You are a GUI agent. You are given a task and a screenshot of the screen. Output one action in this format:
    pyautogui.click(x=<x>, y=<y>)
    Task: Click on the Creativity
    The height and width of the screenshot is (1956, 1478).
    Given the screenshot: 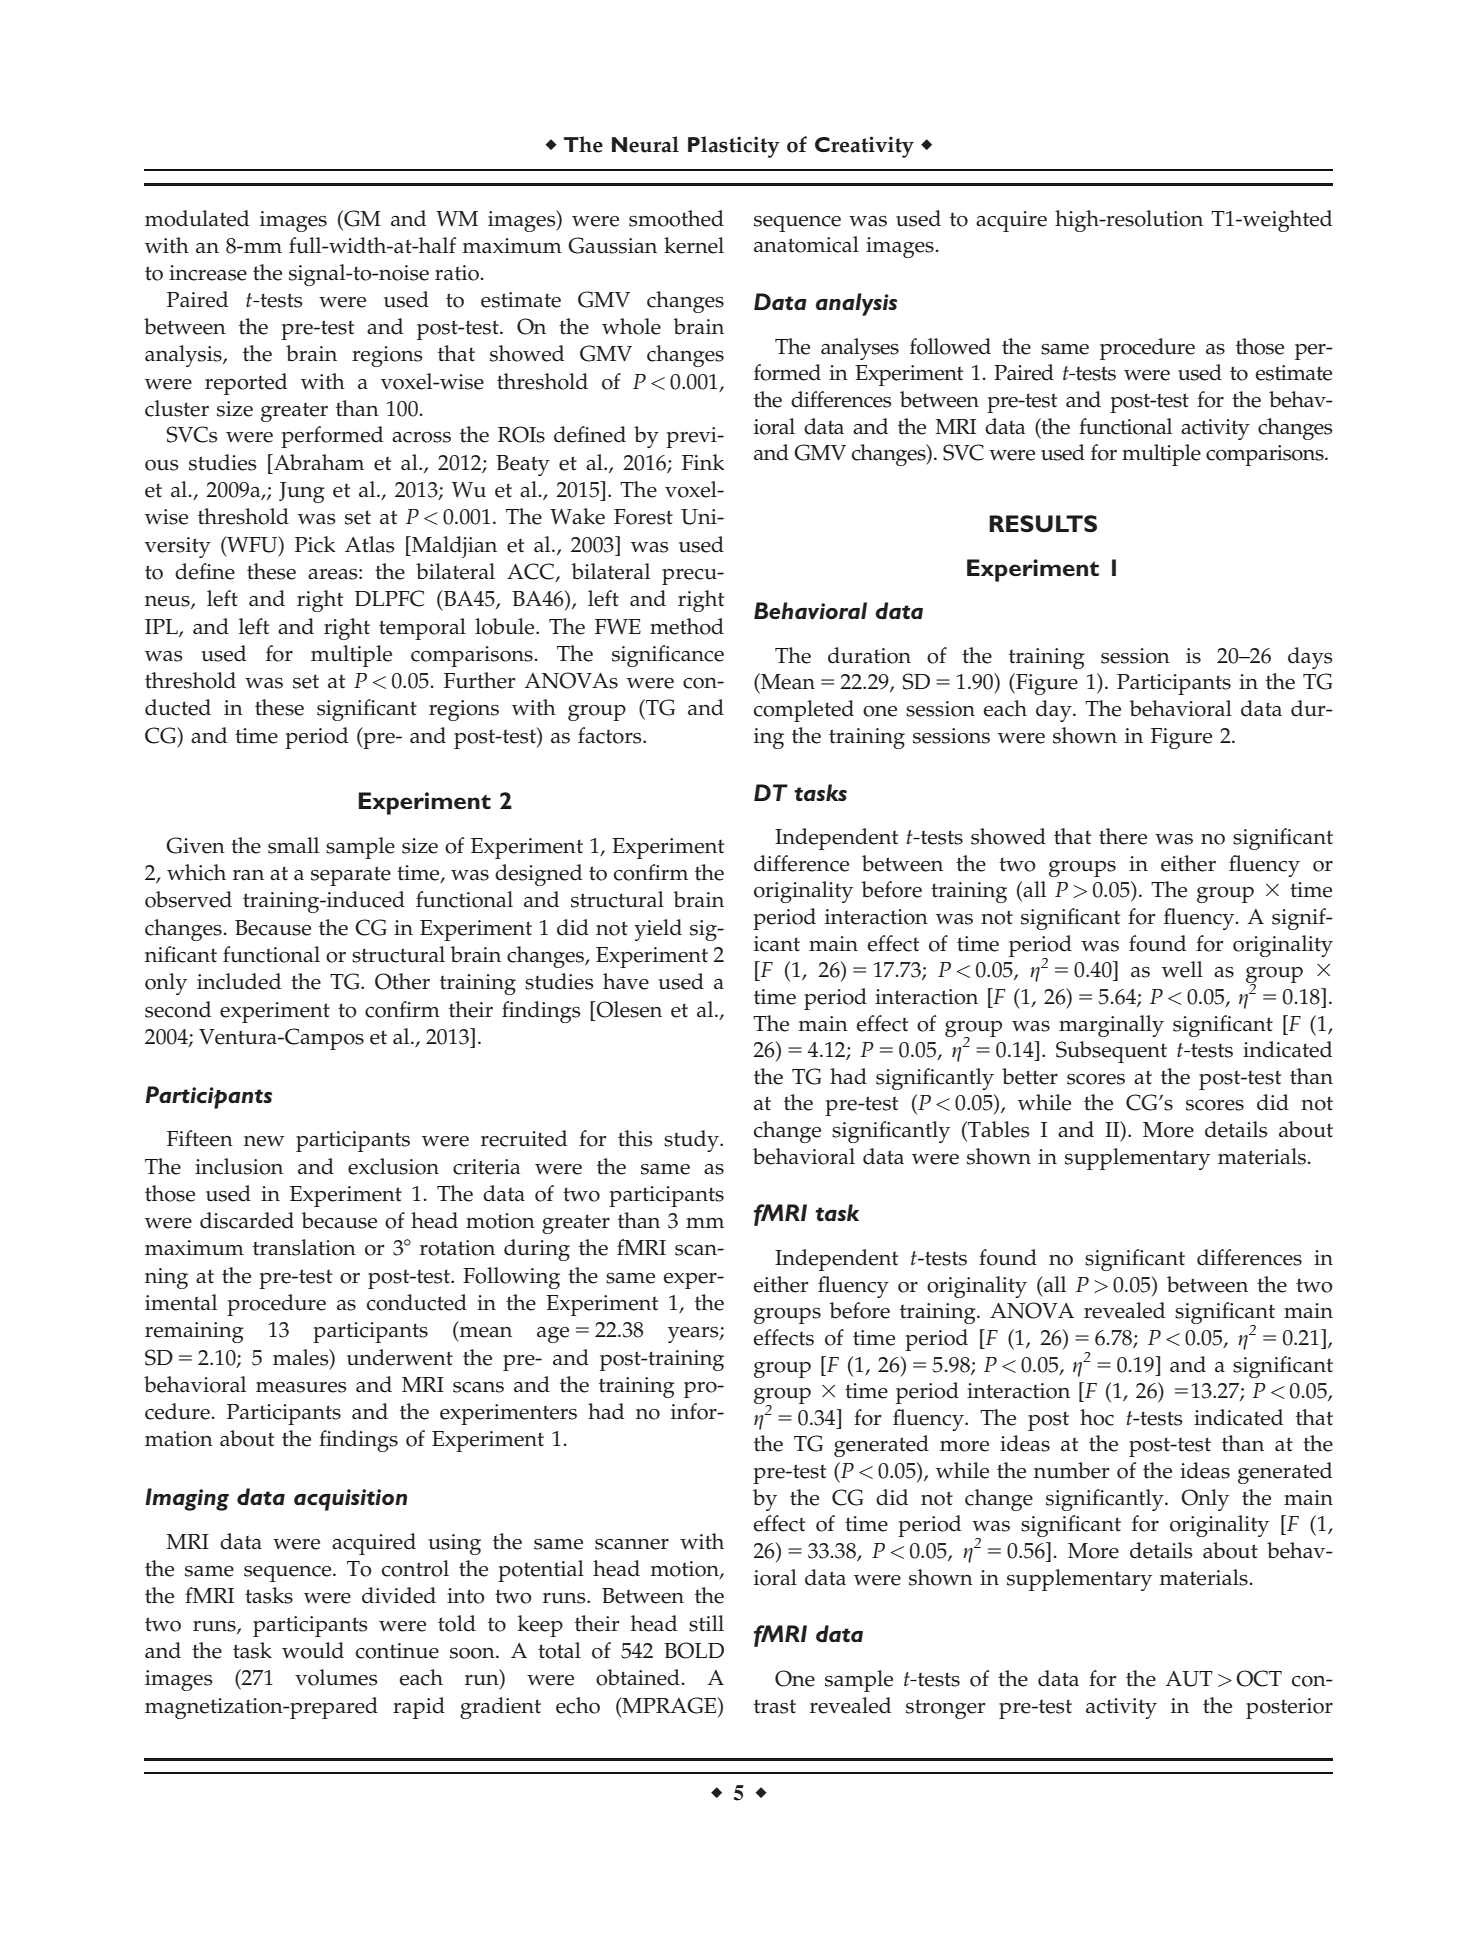 What is the action you would take?
    pyautogui.click(x=864, y=147)
